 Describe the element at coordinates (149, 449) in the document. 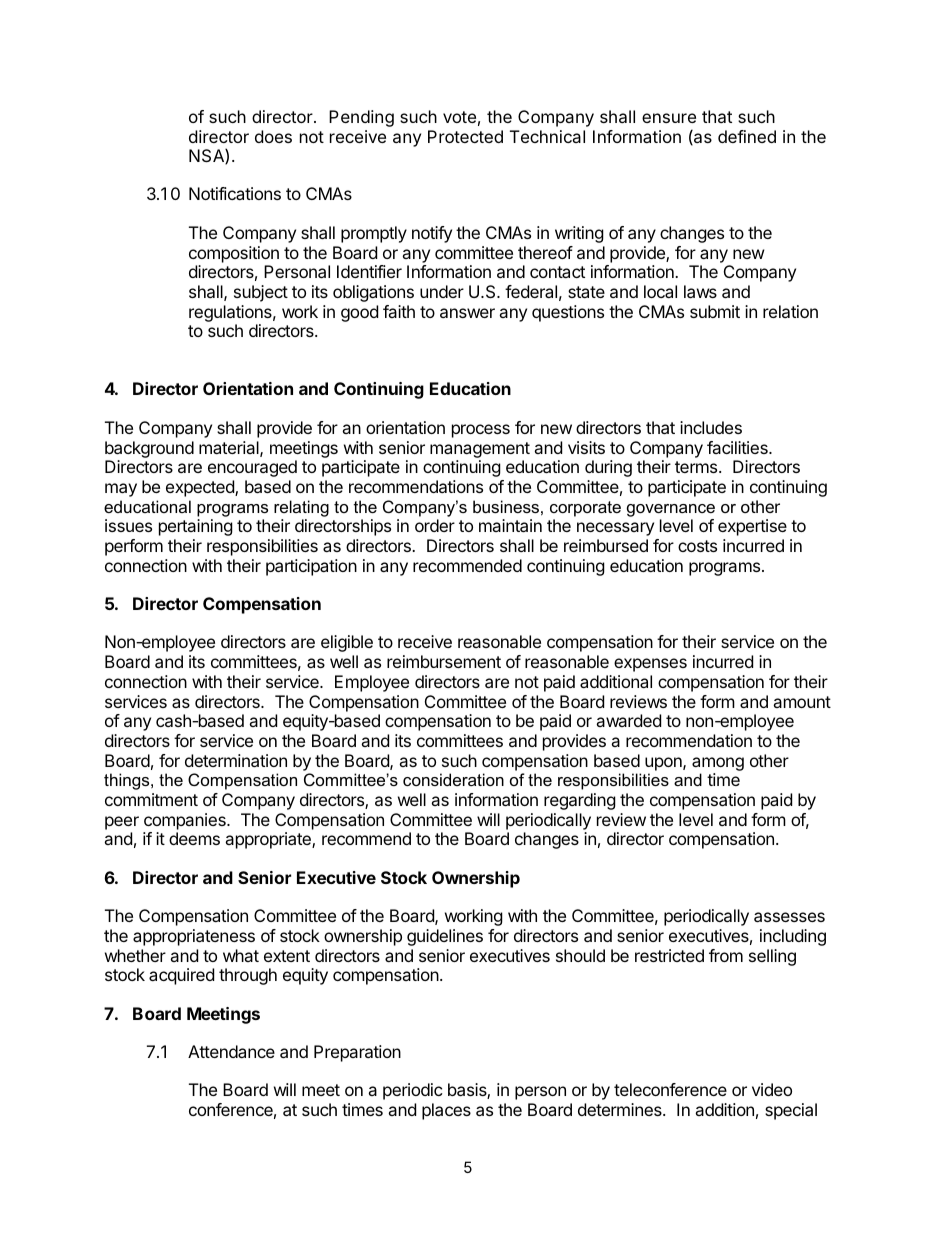

I see `background` at that location.
